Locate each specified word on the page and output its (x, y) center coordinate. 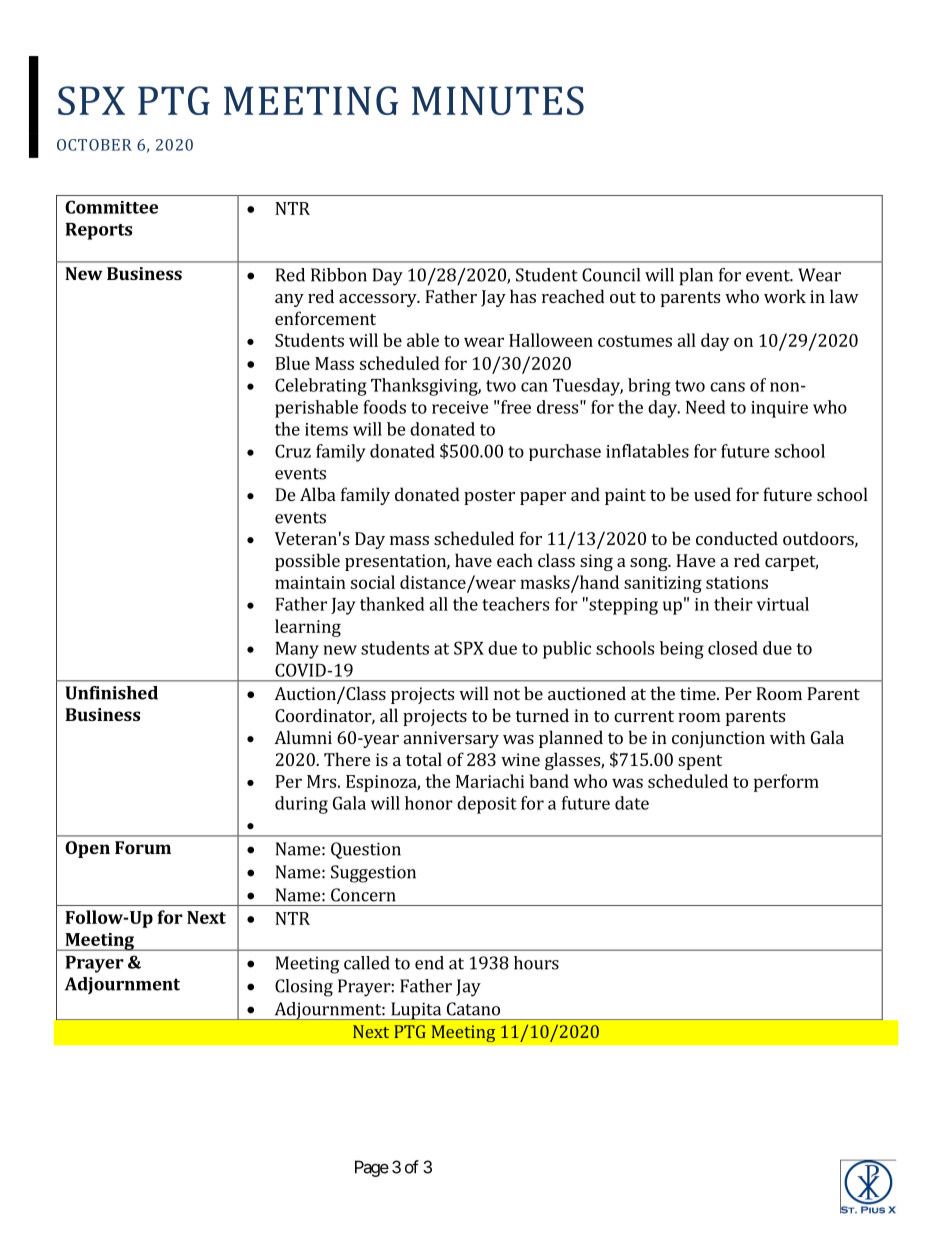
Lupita (416, 1011)
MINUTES (498, 100)
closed (733, 648)
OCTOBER (94, 145)
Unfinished (111, 693)
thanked (392, 604)
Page (372, 1168)
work (785, 296)
